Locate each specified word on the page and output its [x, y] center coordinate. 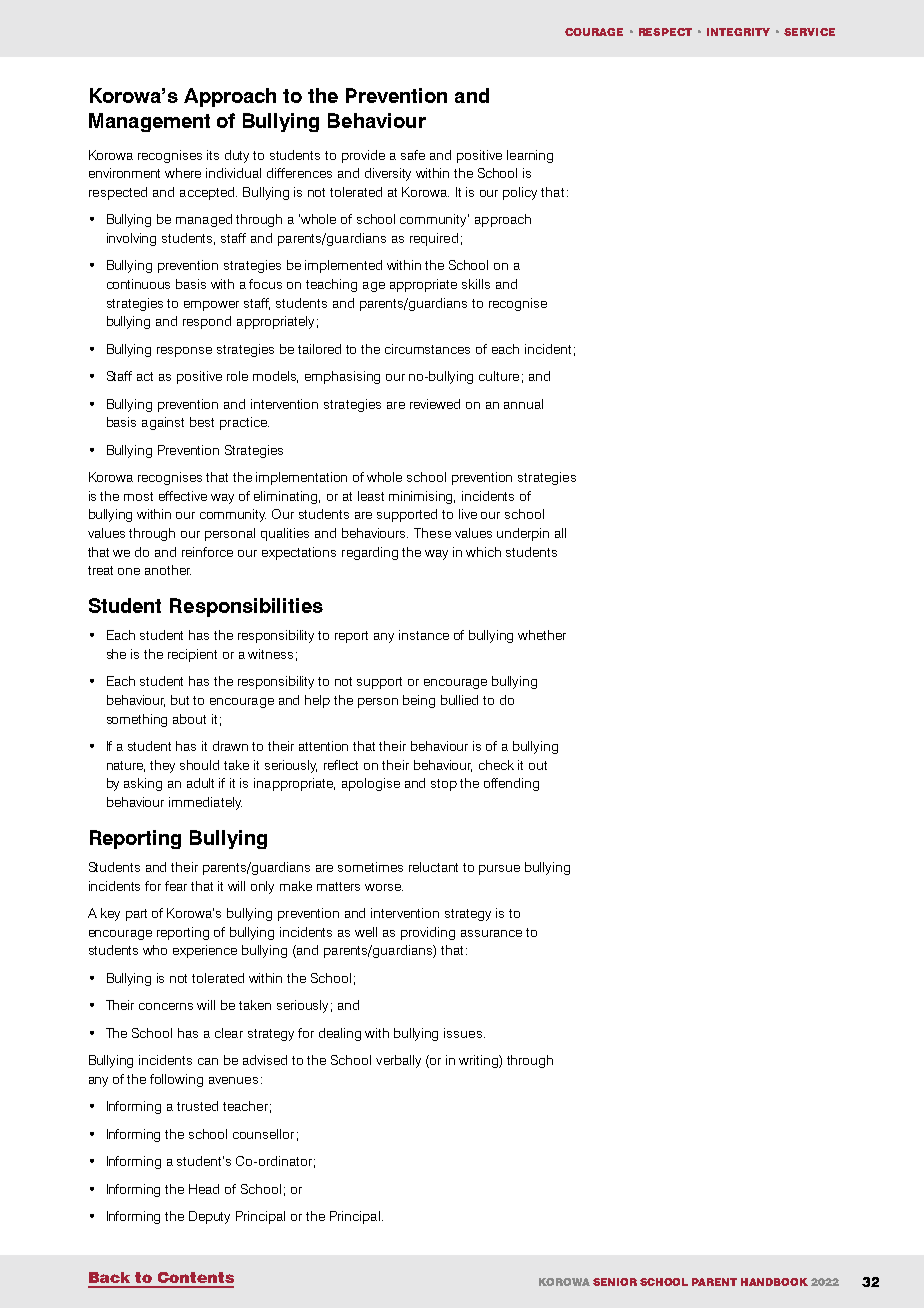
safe [413, 155]
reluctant [433, 867]
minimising [422, 497]
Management [149, 122]
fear [176, 886]
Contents [196, 1277]
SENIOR [615, 1282]
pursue [499, 870]
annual [523, 404]
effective [183, 496]
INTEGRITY [738, 32]
